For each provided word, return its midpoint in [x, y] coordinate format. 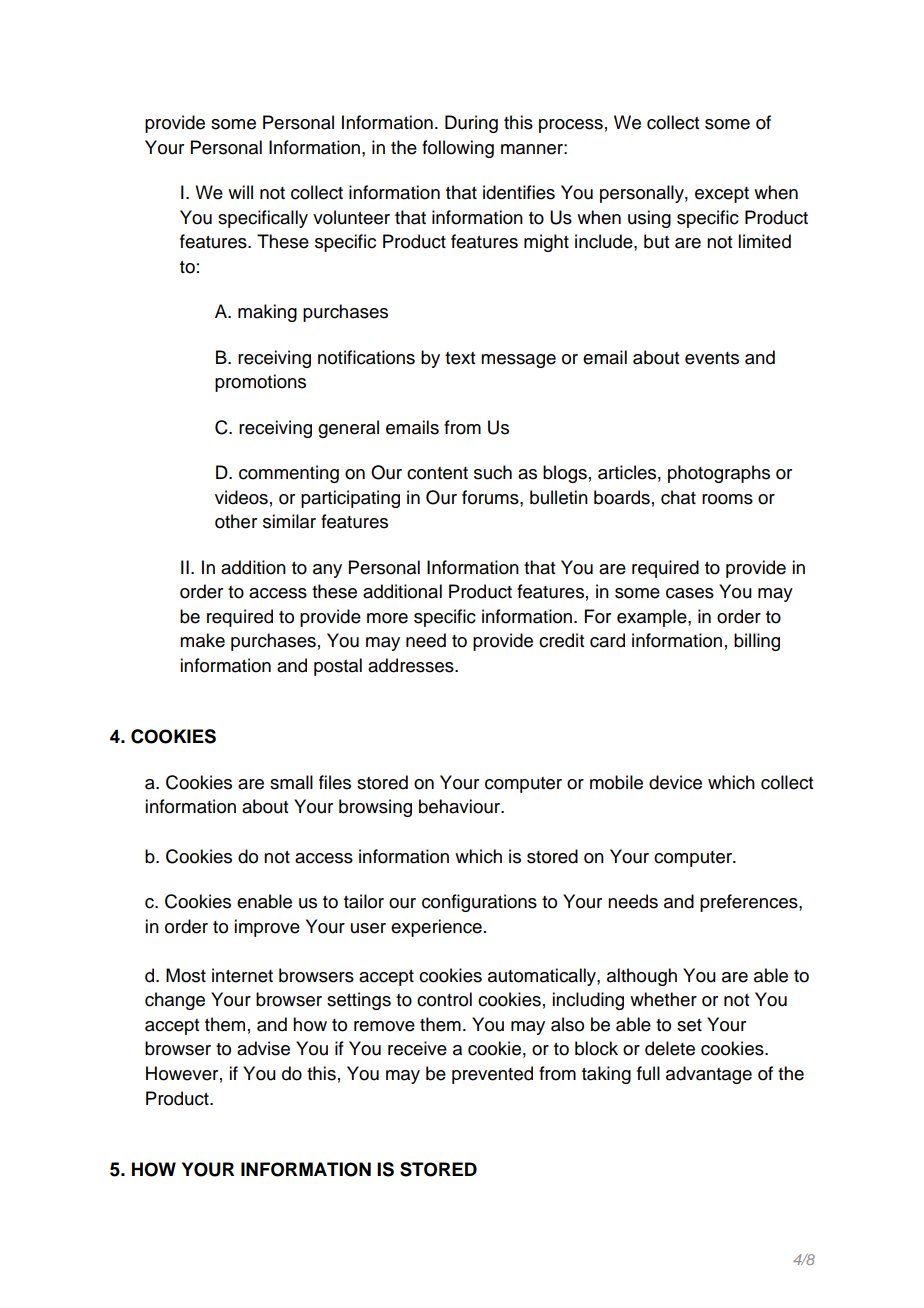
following [458, 149]
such [493, 472]
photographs [719, 474]
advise [263, 1048]
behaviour [460, 806]
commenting [289, 474]
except [722, 195]
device [675, 782]
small [291, 782]
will [240, 192]
